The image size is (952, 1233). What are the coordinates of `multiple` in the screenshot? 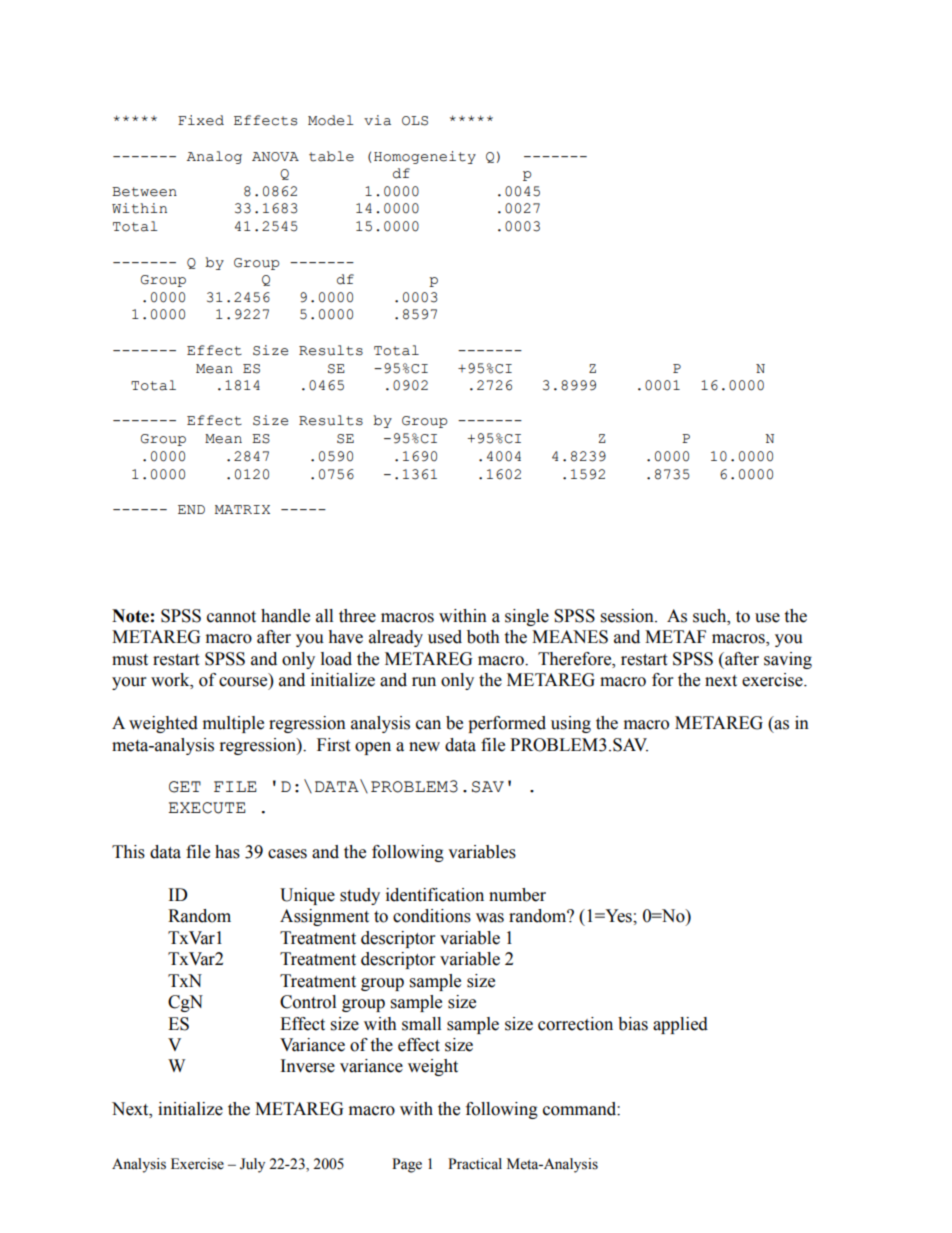 It's located at (233, 724).
